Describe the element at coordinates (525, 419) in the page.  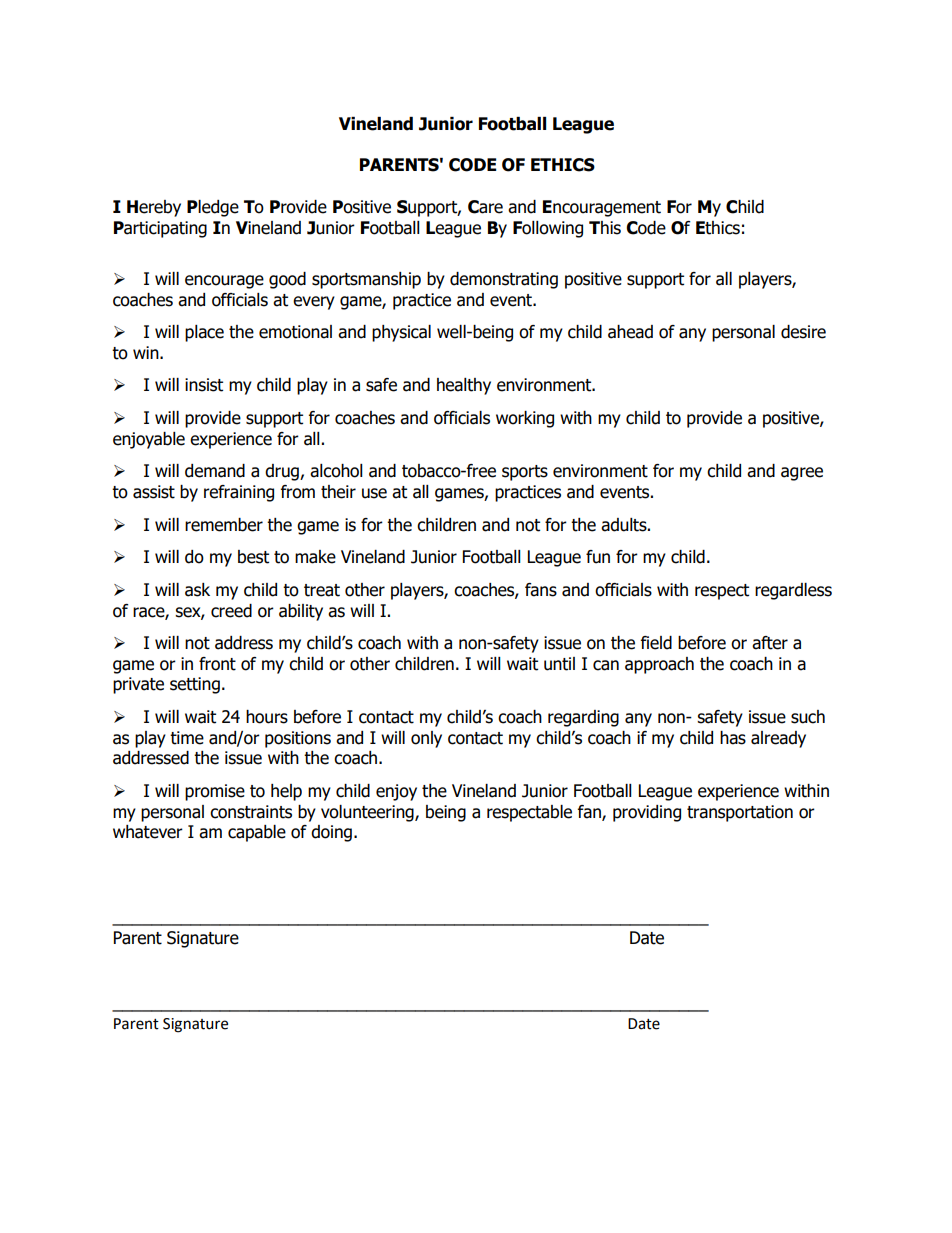
I see `working` at that location.
